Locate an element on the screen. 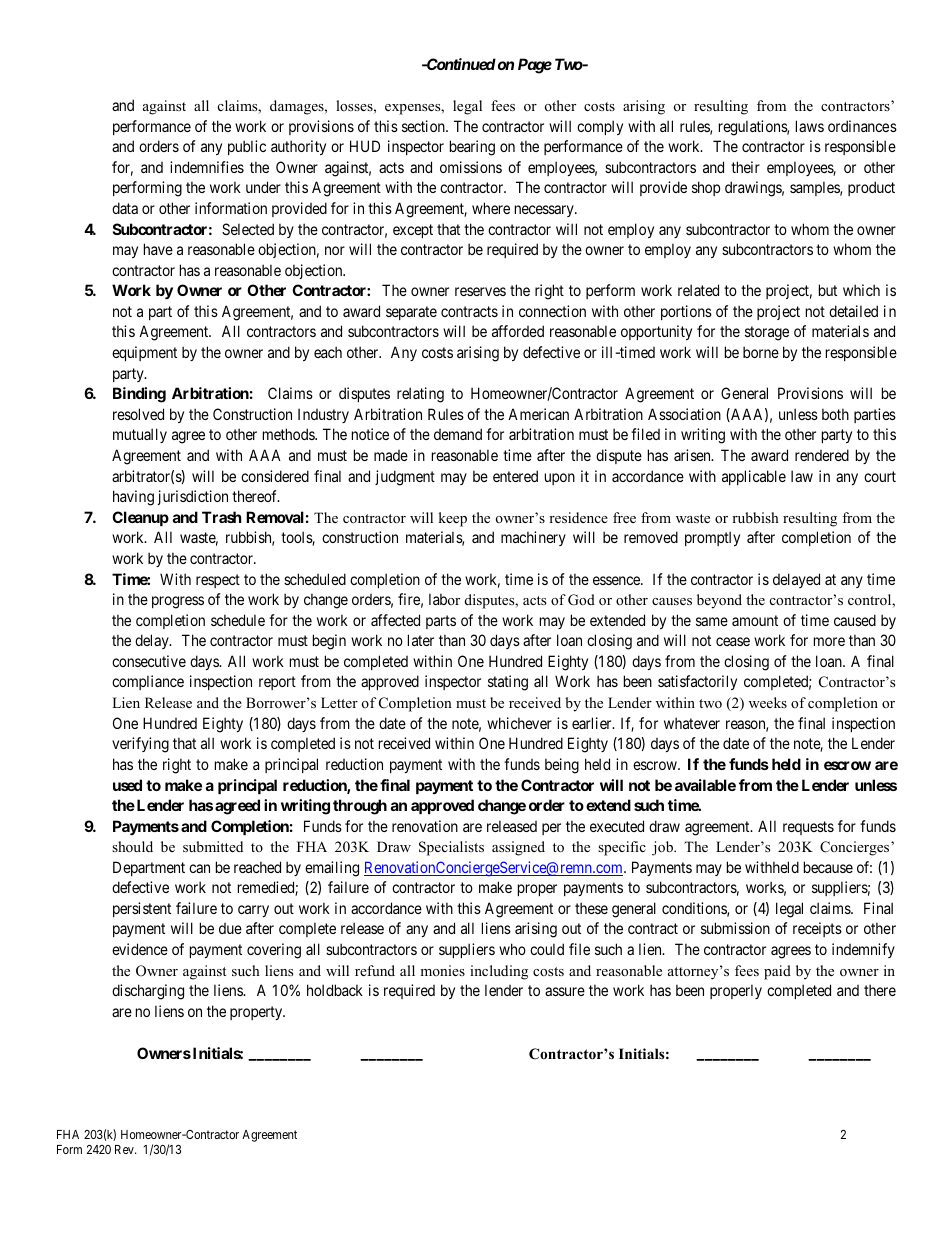  stating is located at coordinates (508, 683).
